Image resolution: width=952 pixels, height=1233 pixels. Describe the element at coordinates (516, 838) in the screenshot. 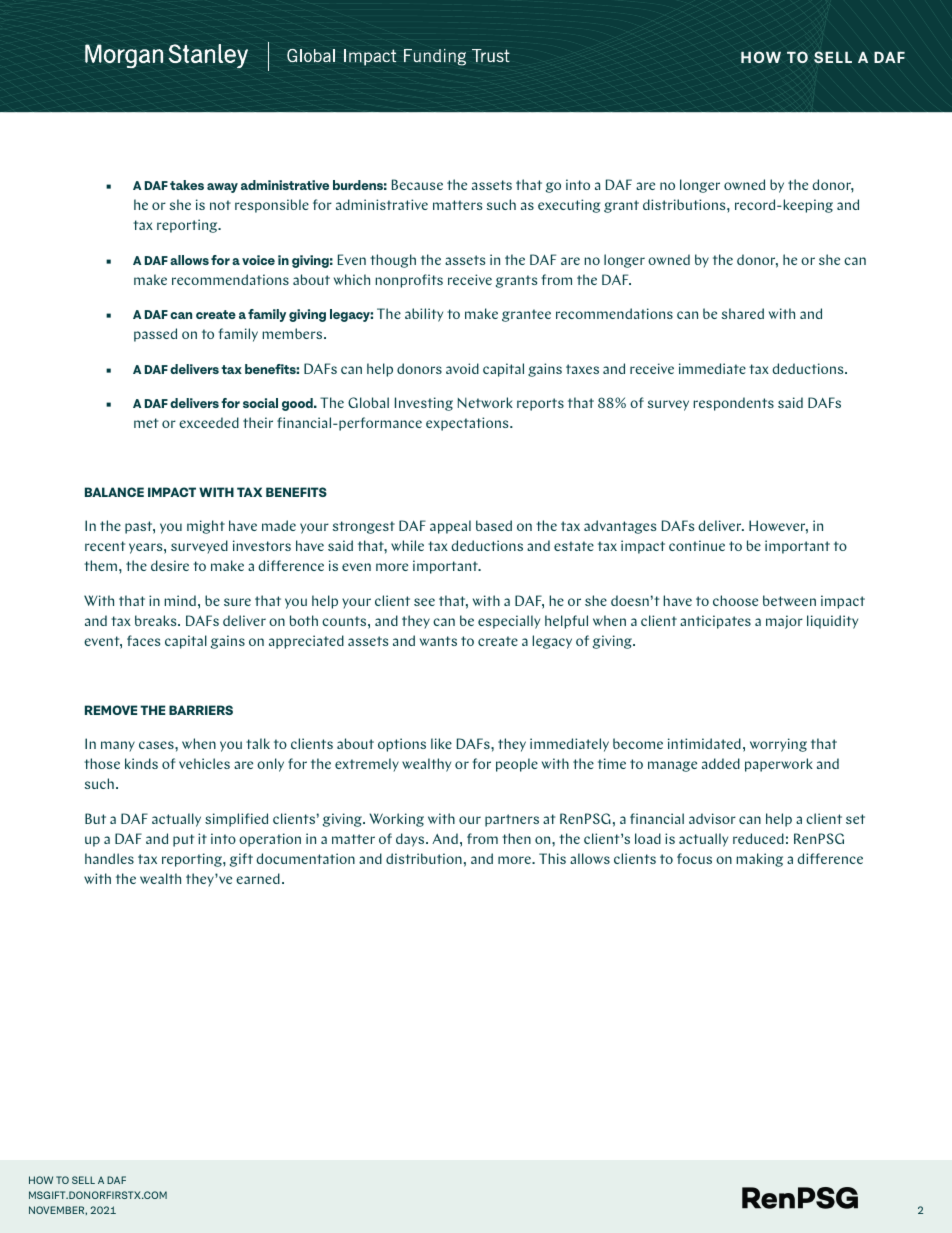

I see `then` at that location.
